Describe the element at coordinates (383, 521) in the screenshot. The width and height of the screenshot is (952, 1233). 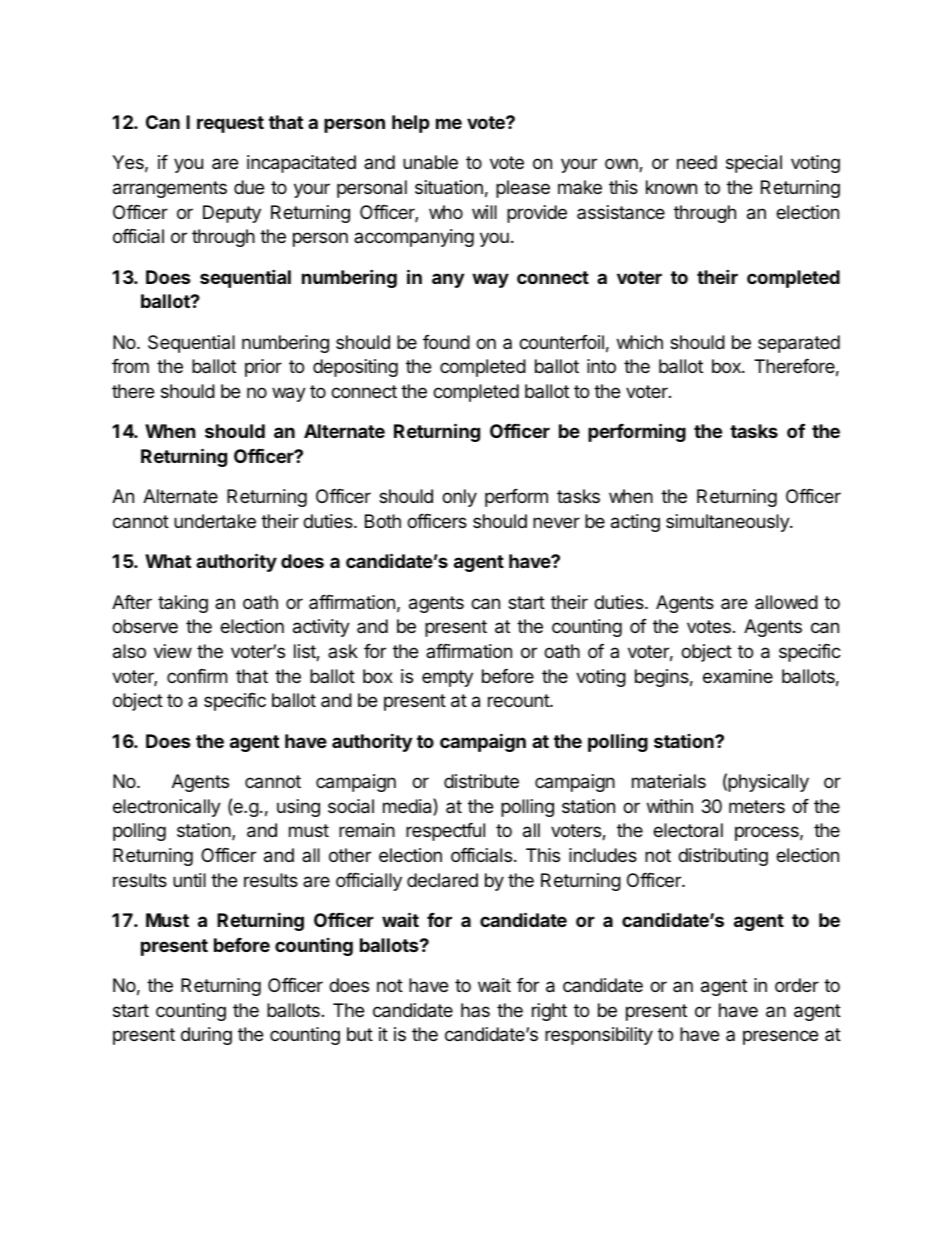
I see `Both` at that location.
